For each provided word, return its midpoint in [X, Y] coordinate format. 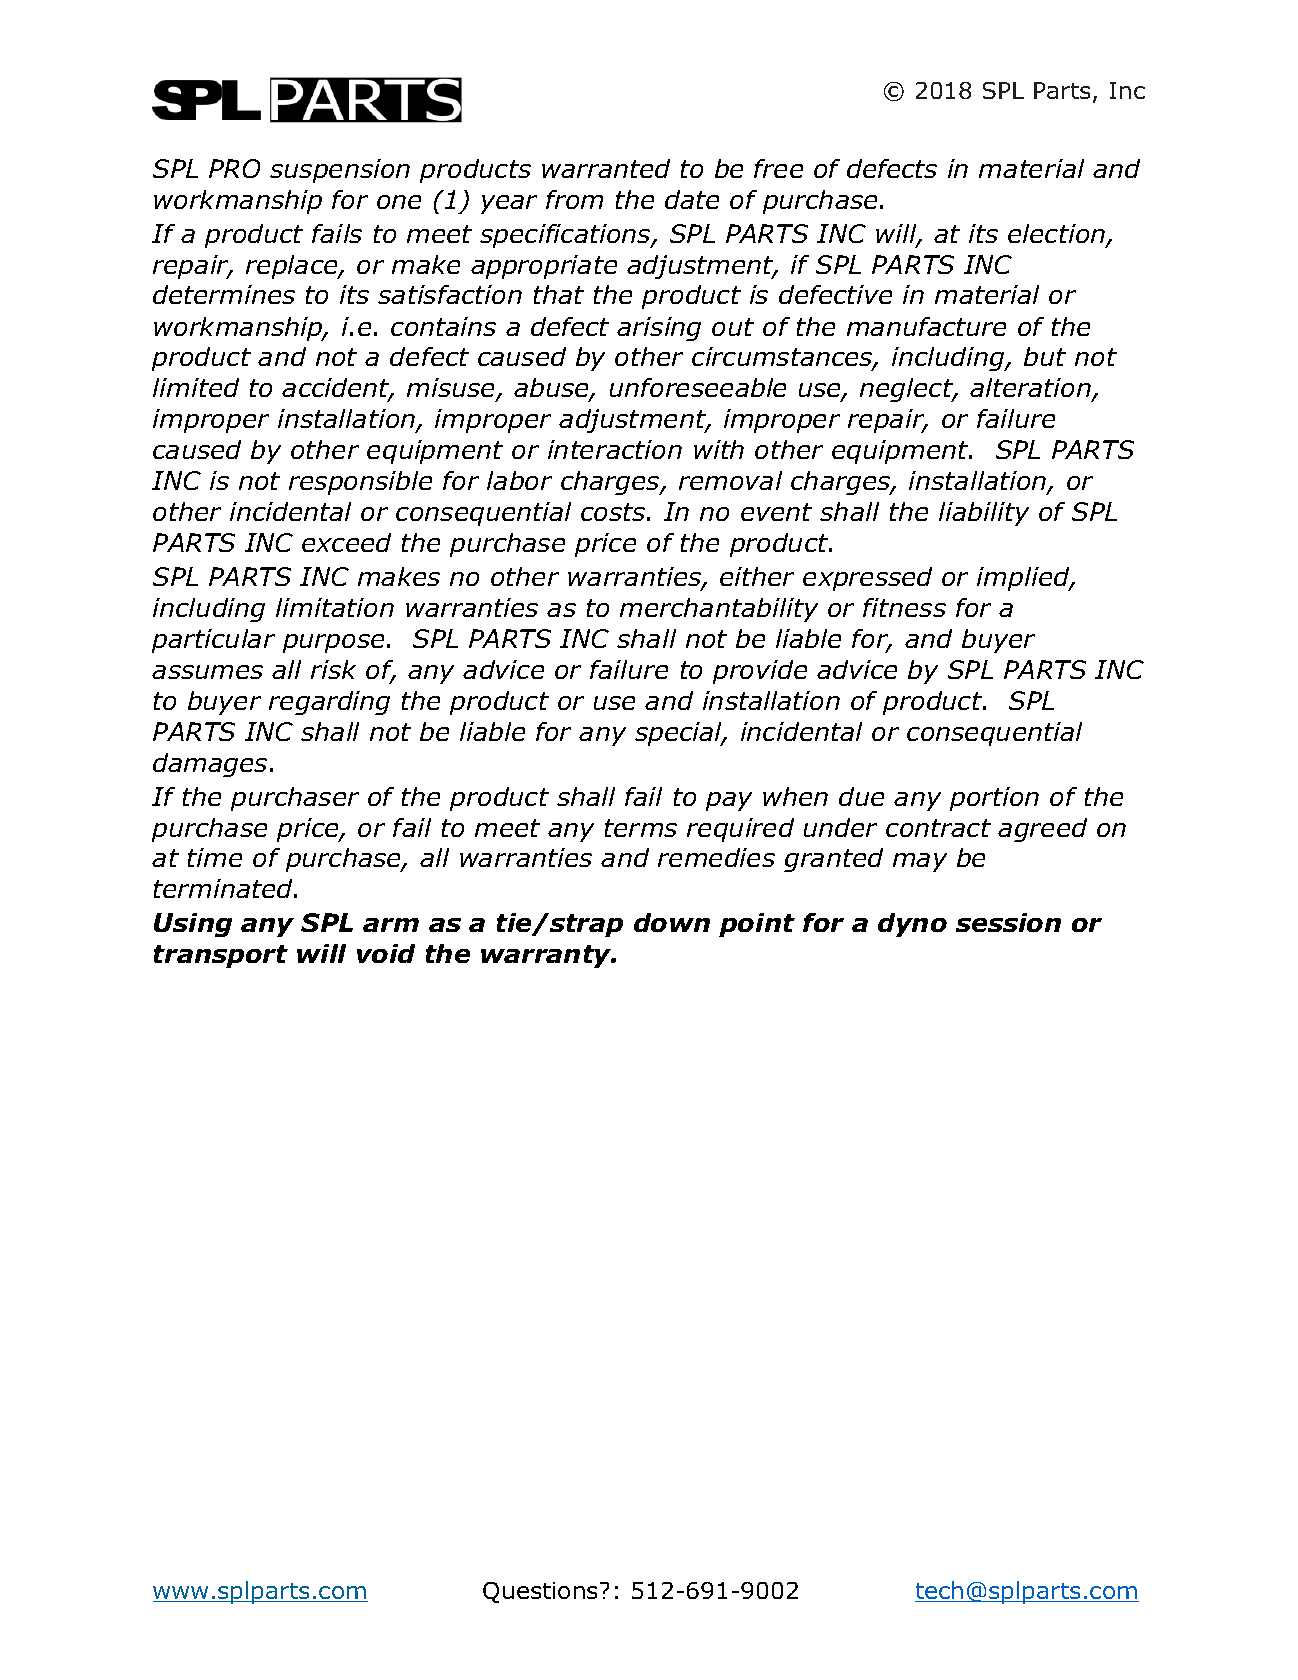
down [672, 922]
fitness [904, 607]
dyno [912, 925]
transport [221, 956]
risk [333, 669]
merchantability [719, 610]
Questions [540, 1592]
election [1058, 235]
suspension [340, 171]
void [386, 953]
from [574, 199]
